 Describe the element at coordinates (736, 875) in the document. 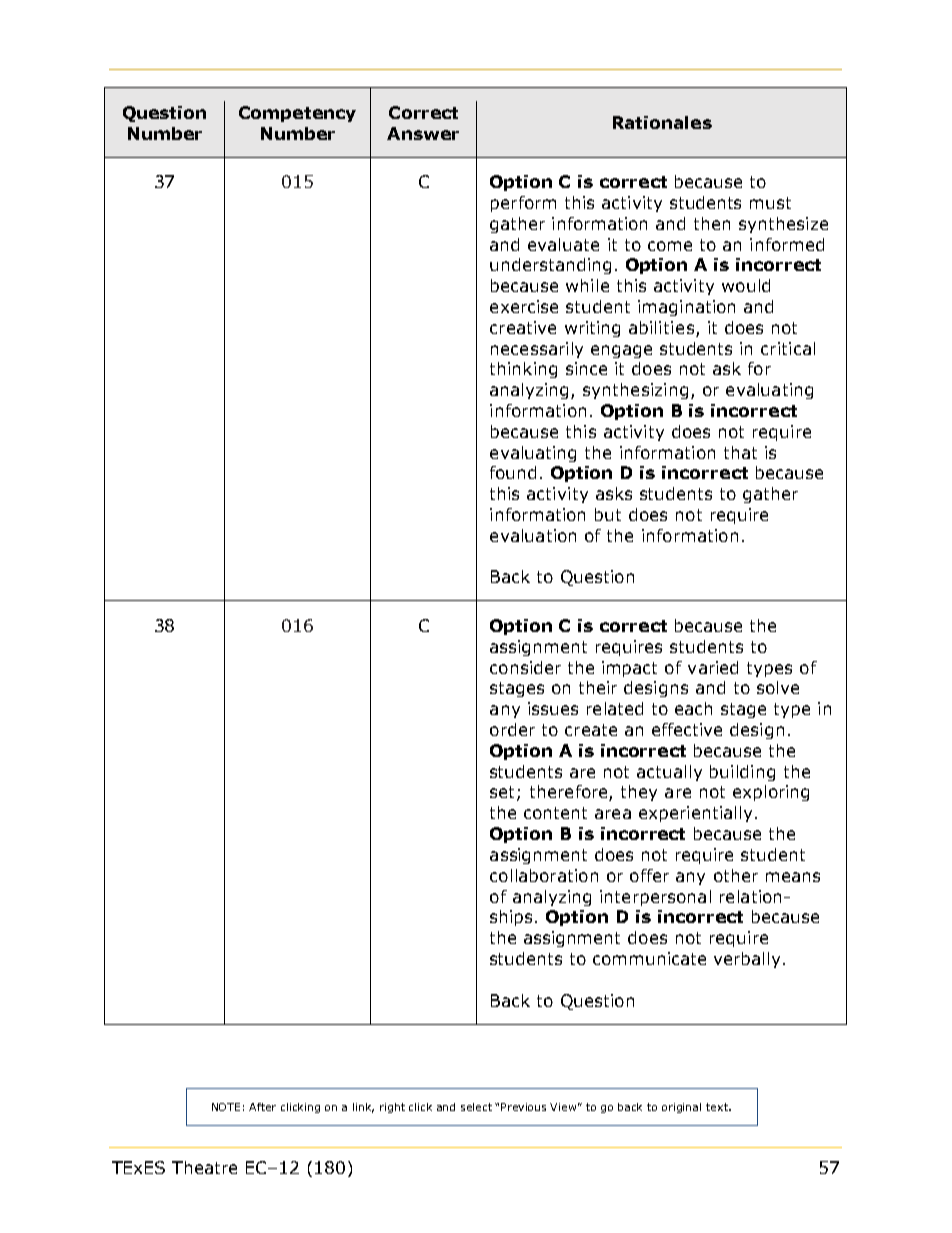

I see `other` at that location.
